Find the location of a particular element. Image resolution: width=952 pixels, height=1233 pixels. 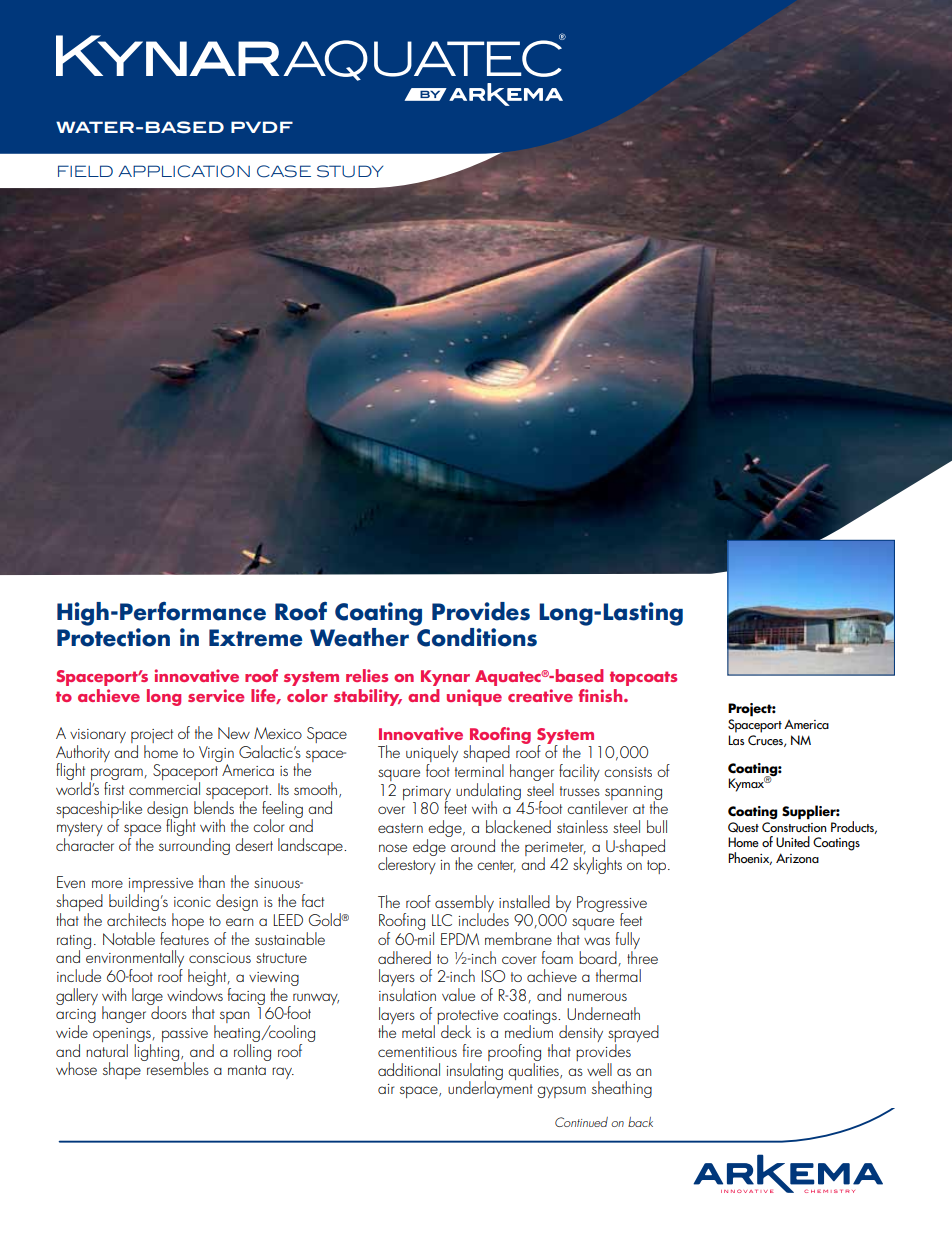

Protection is located at coordinates (113, 637).
